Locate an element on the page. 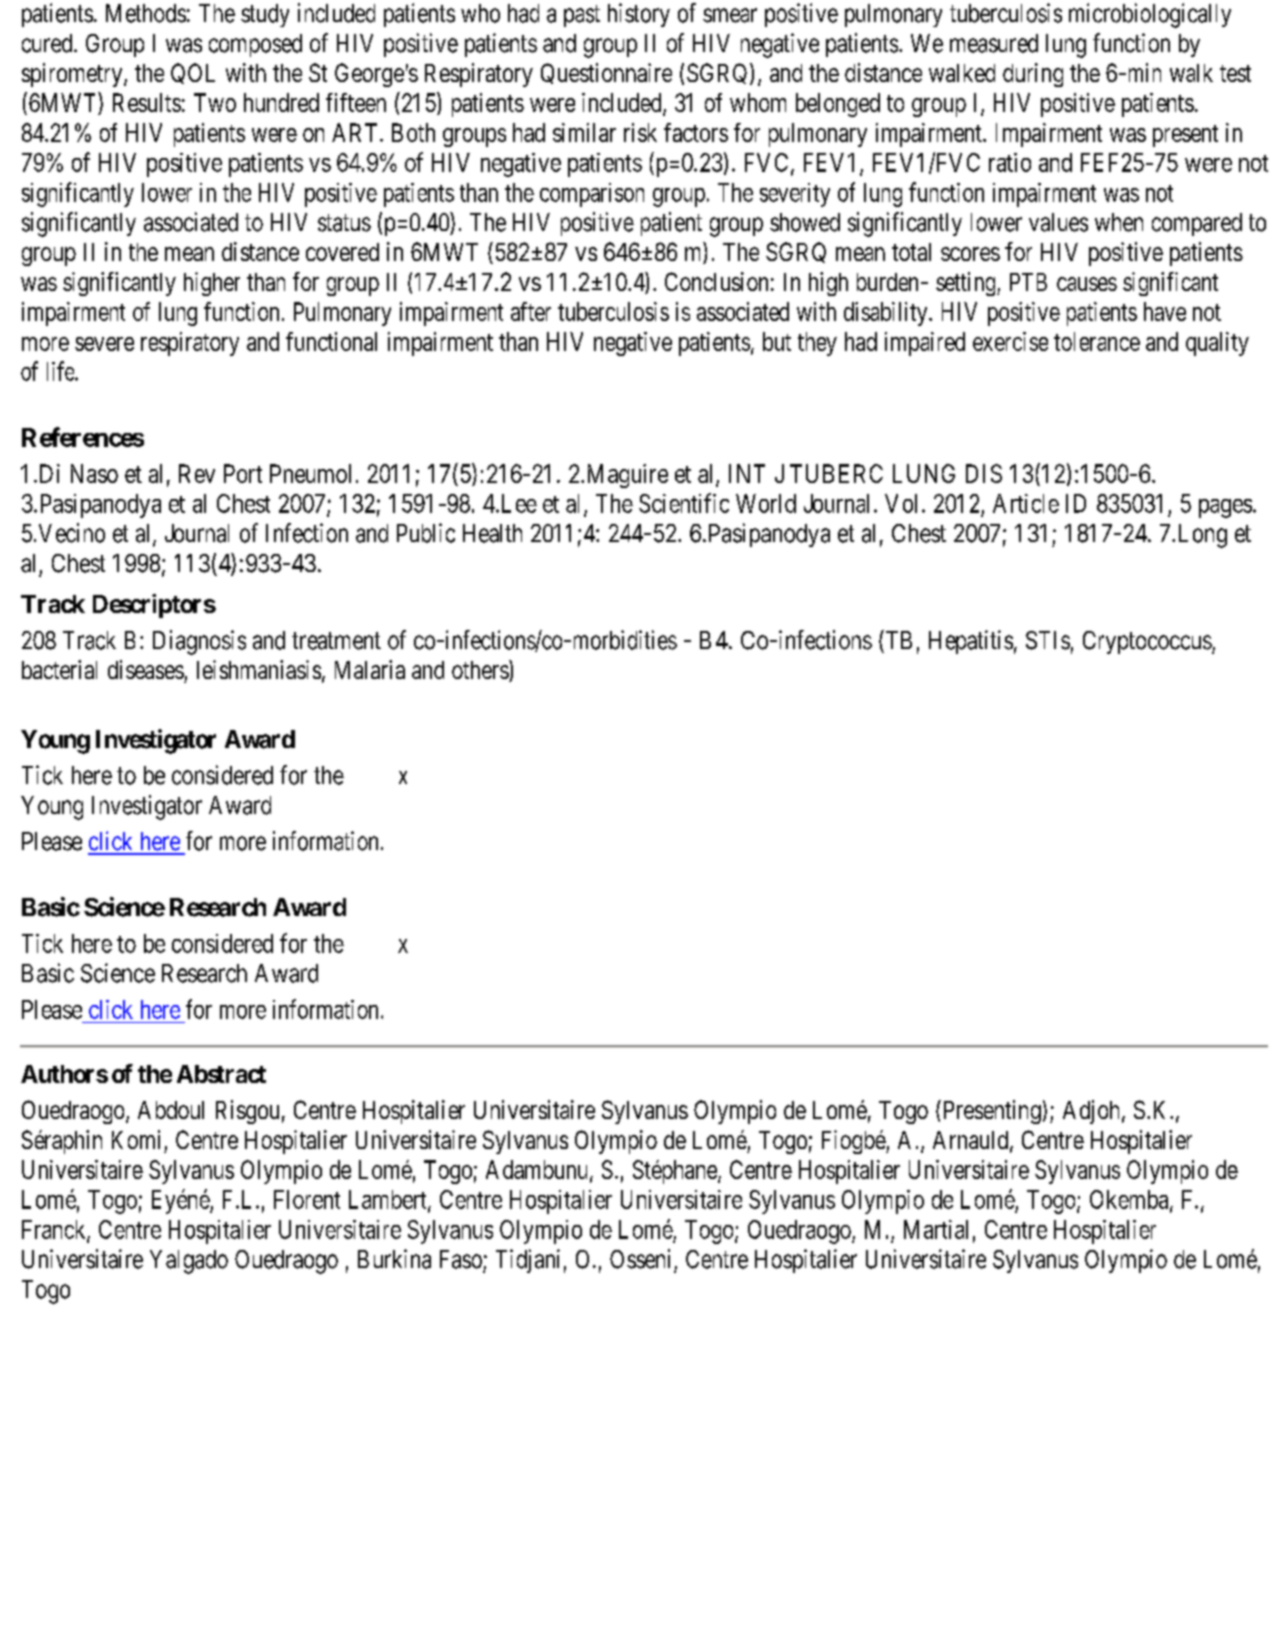 The image size is (1273, 1647). Martial is located at coordinates (936, 1229).
